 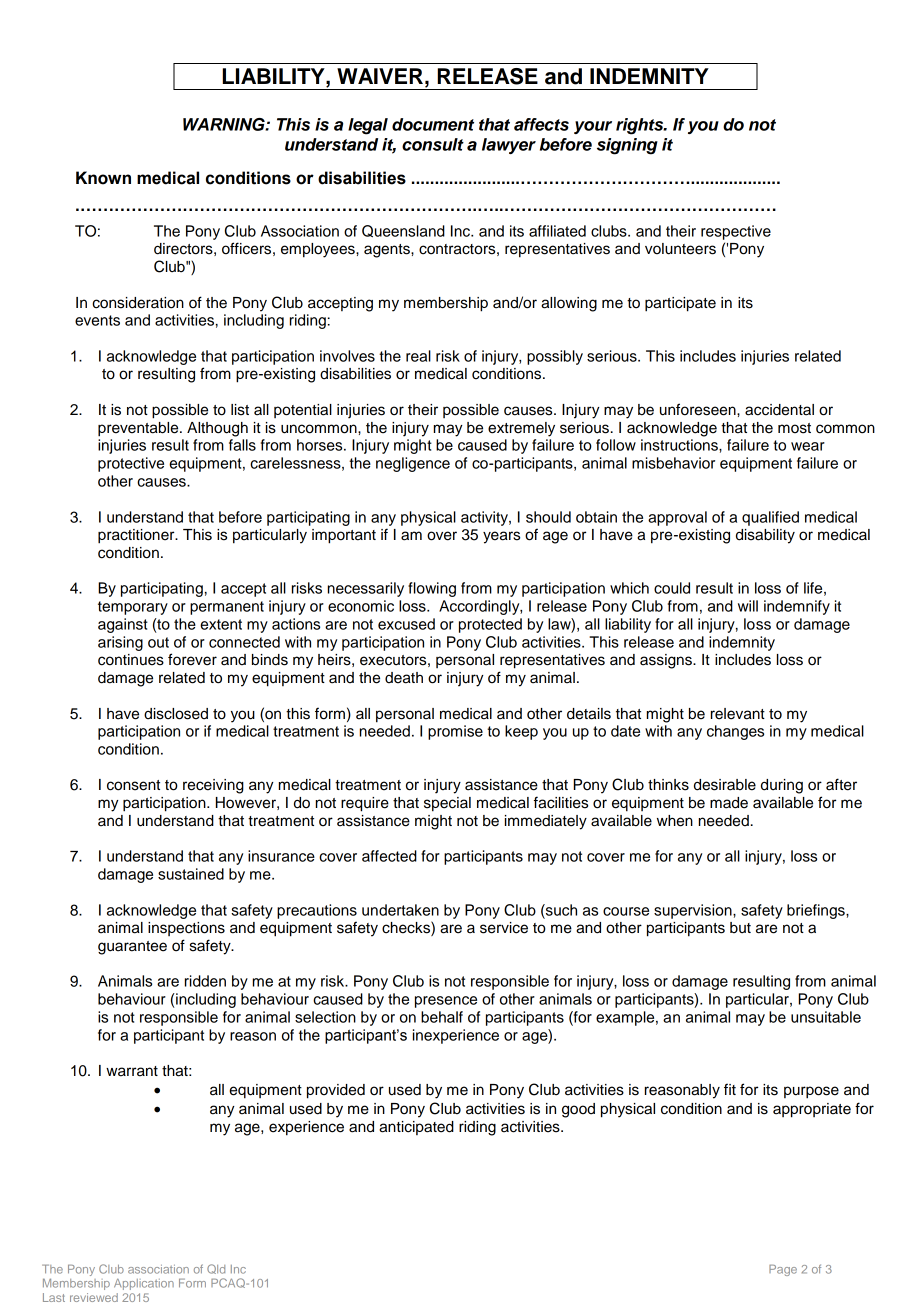 What do you see at coordinates (433, 144) in the screenshot?
I see `consult` at bounding box center [433, 144].
